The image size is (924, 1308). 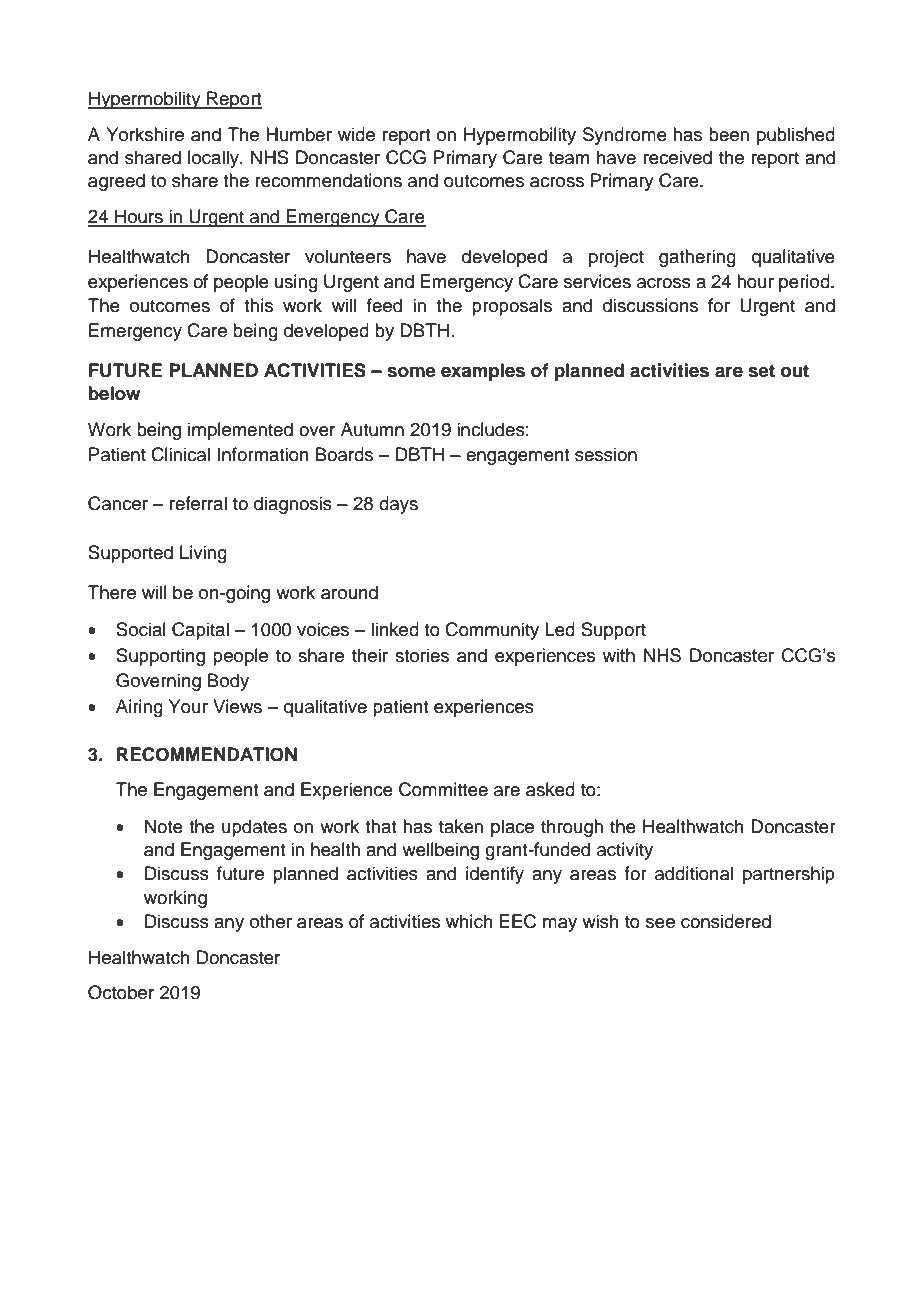 I want to click on October, so click(x=121, y=992).
